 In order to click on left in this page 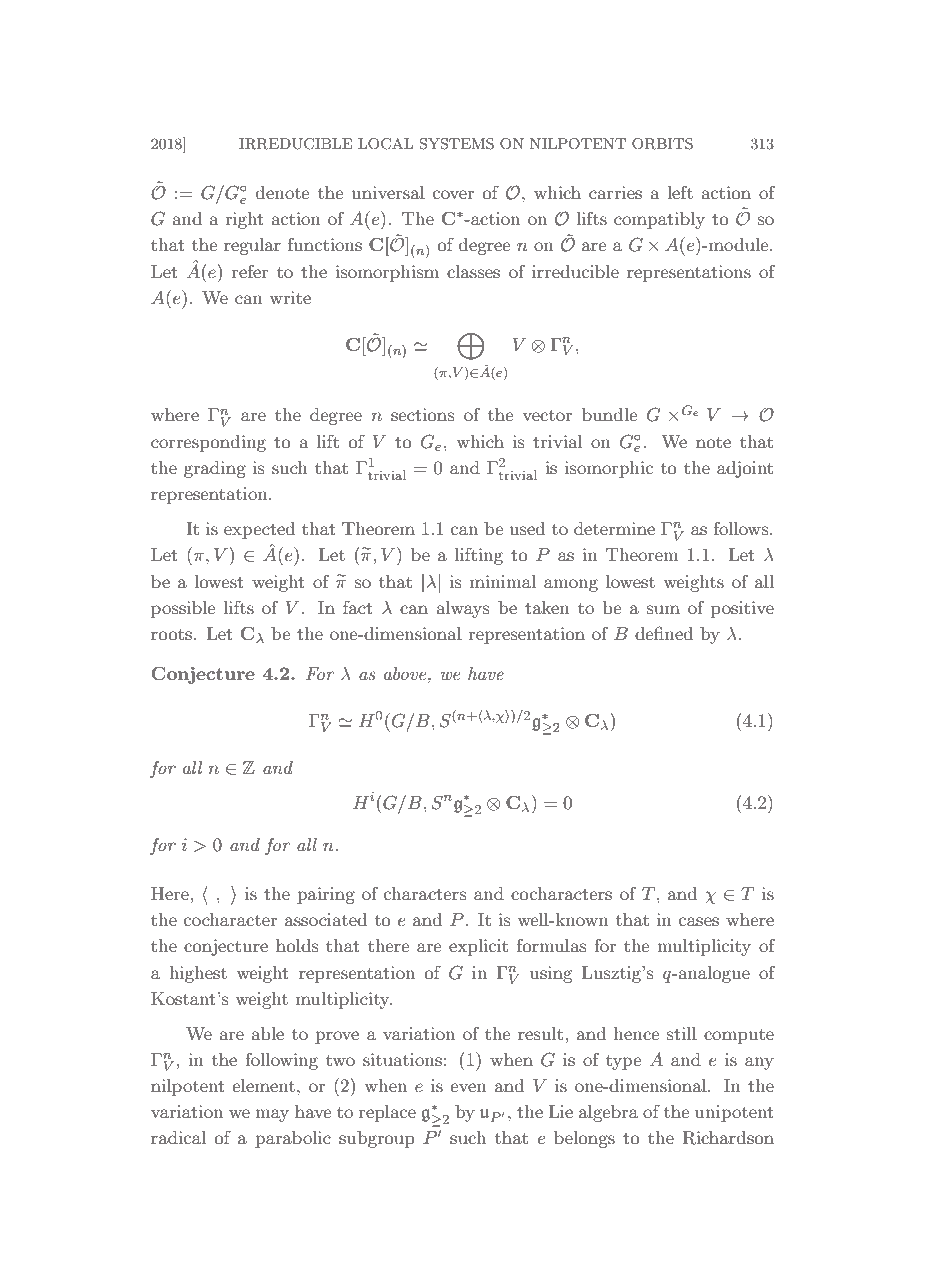, I will do `click(680, 192)`.
